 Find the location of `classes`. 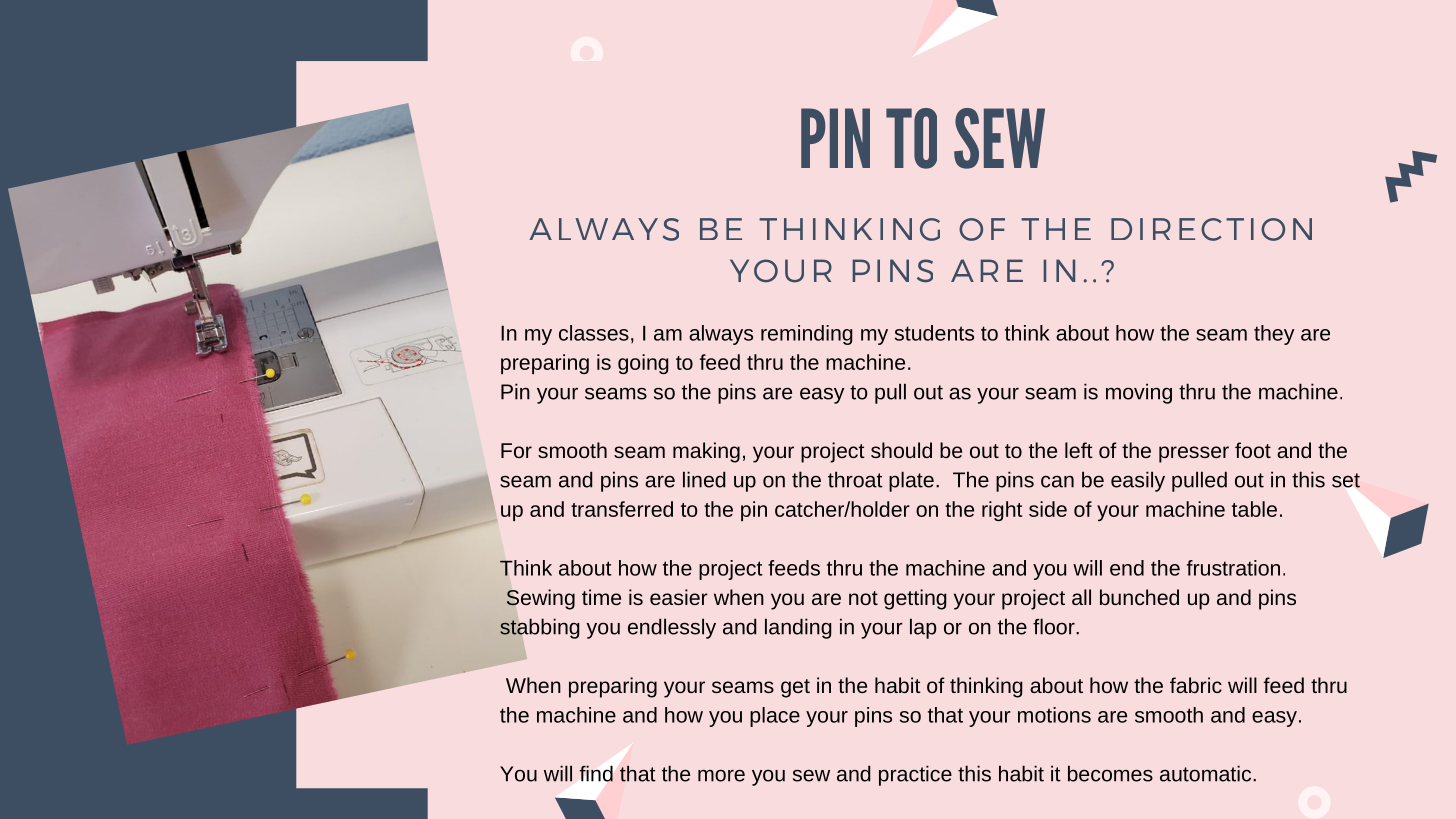

classes is located at coordinates (594, 333).
